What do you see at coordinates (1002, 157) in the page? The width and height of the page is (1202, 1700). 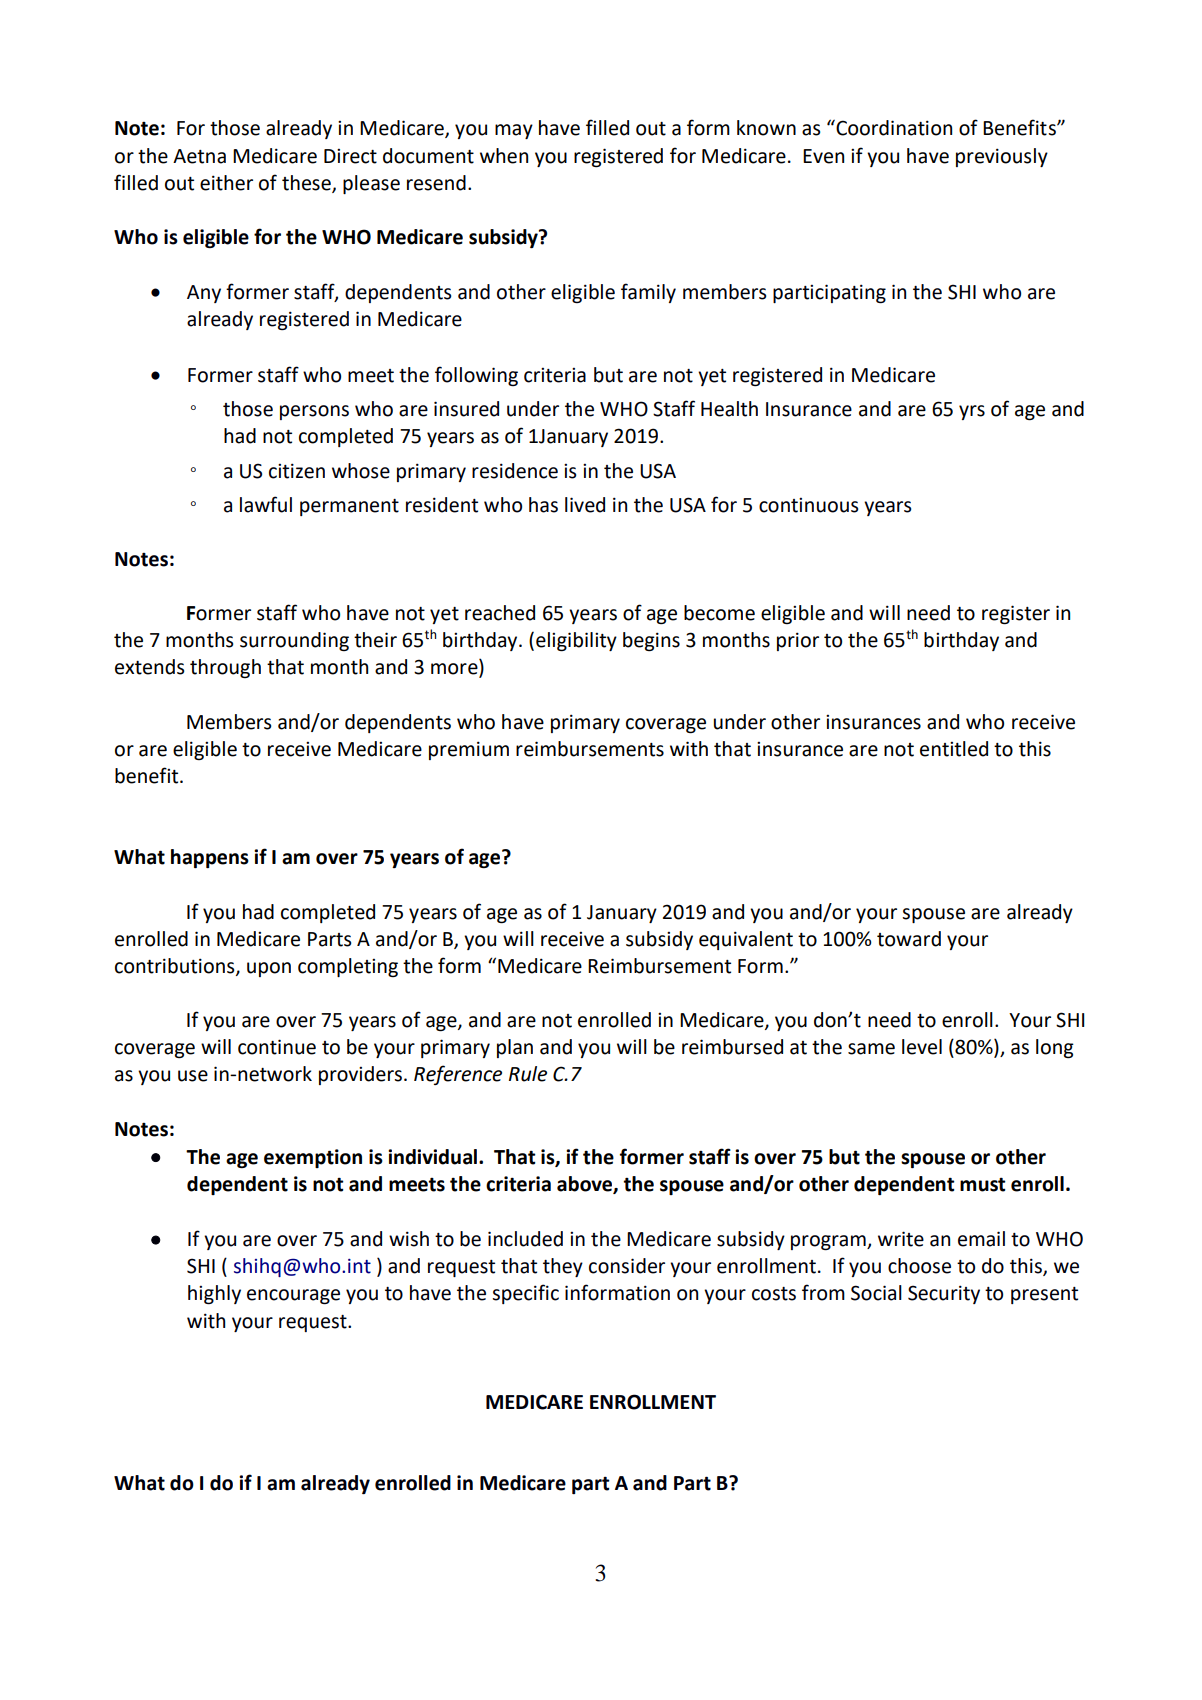 I see `previously` at bounding box center [1002, 157].
